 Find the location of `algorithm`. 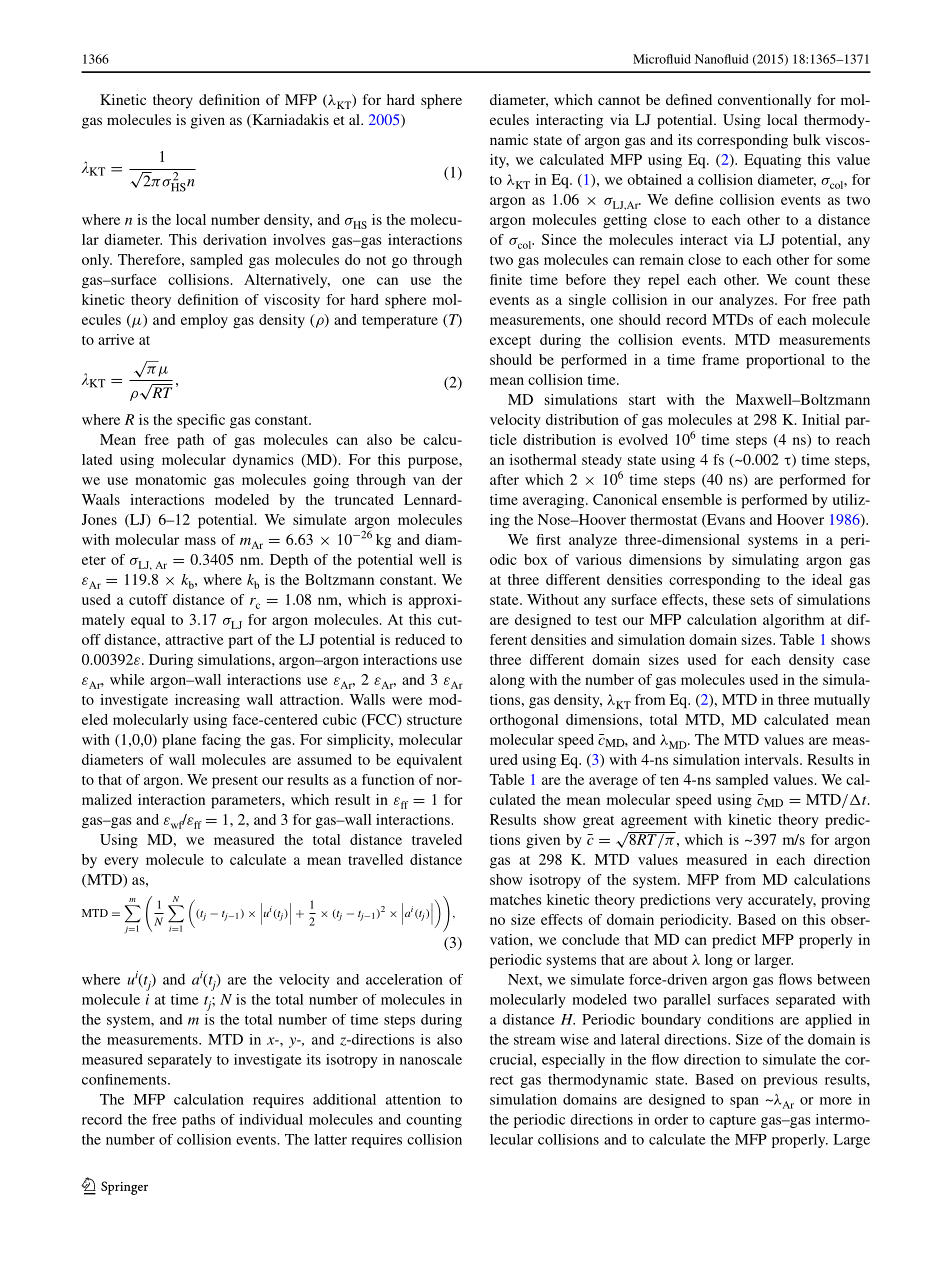

algorithm is located at coordinates (793, 621).
